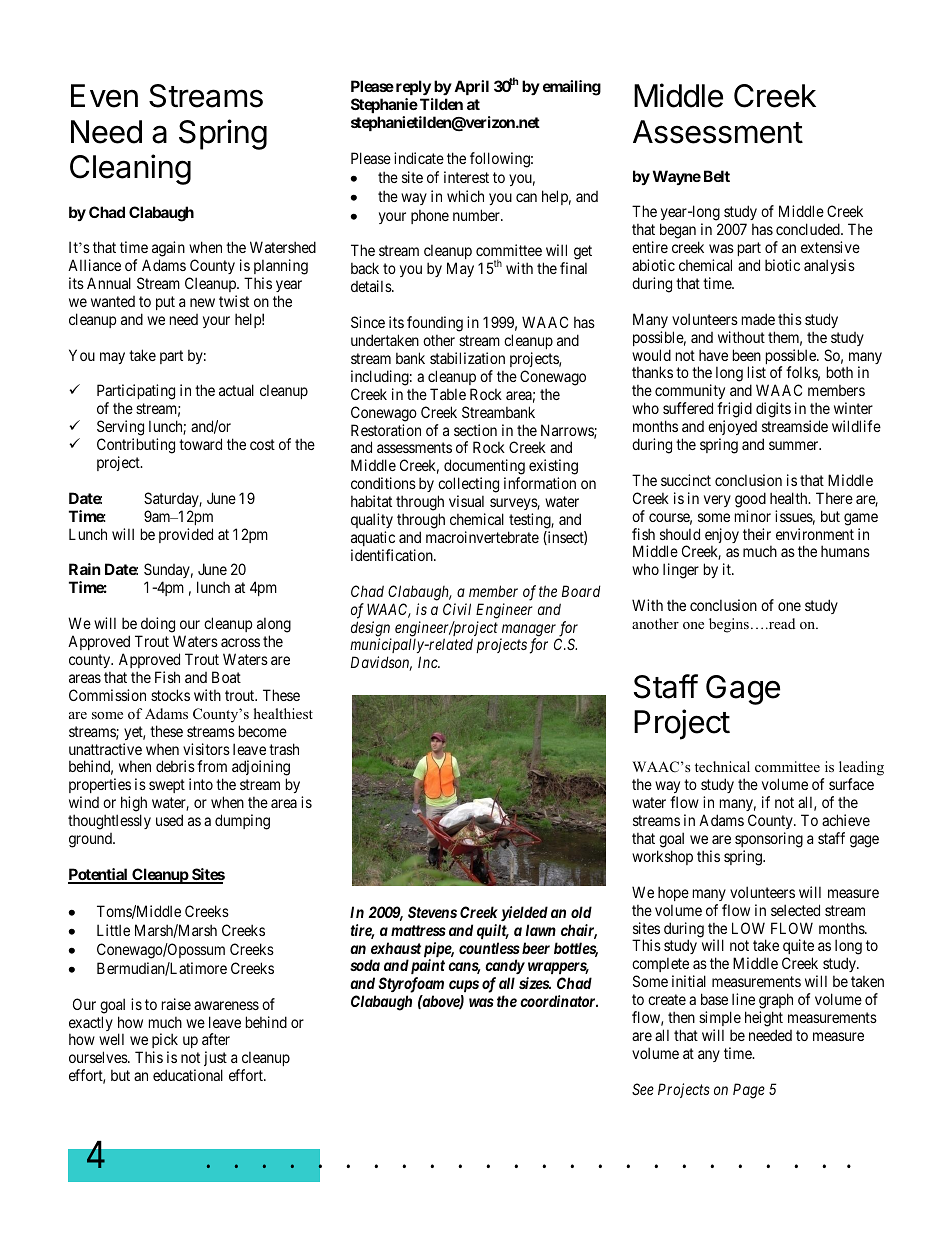 The image size is (952, 1233). Describe the element at coordinates (717, 176) in the document. I see `Belt` at that location.
